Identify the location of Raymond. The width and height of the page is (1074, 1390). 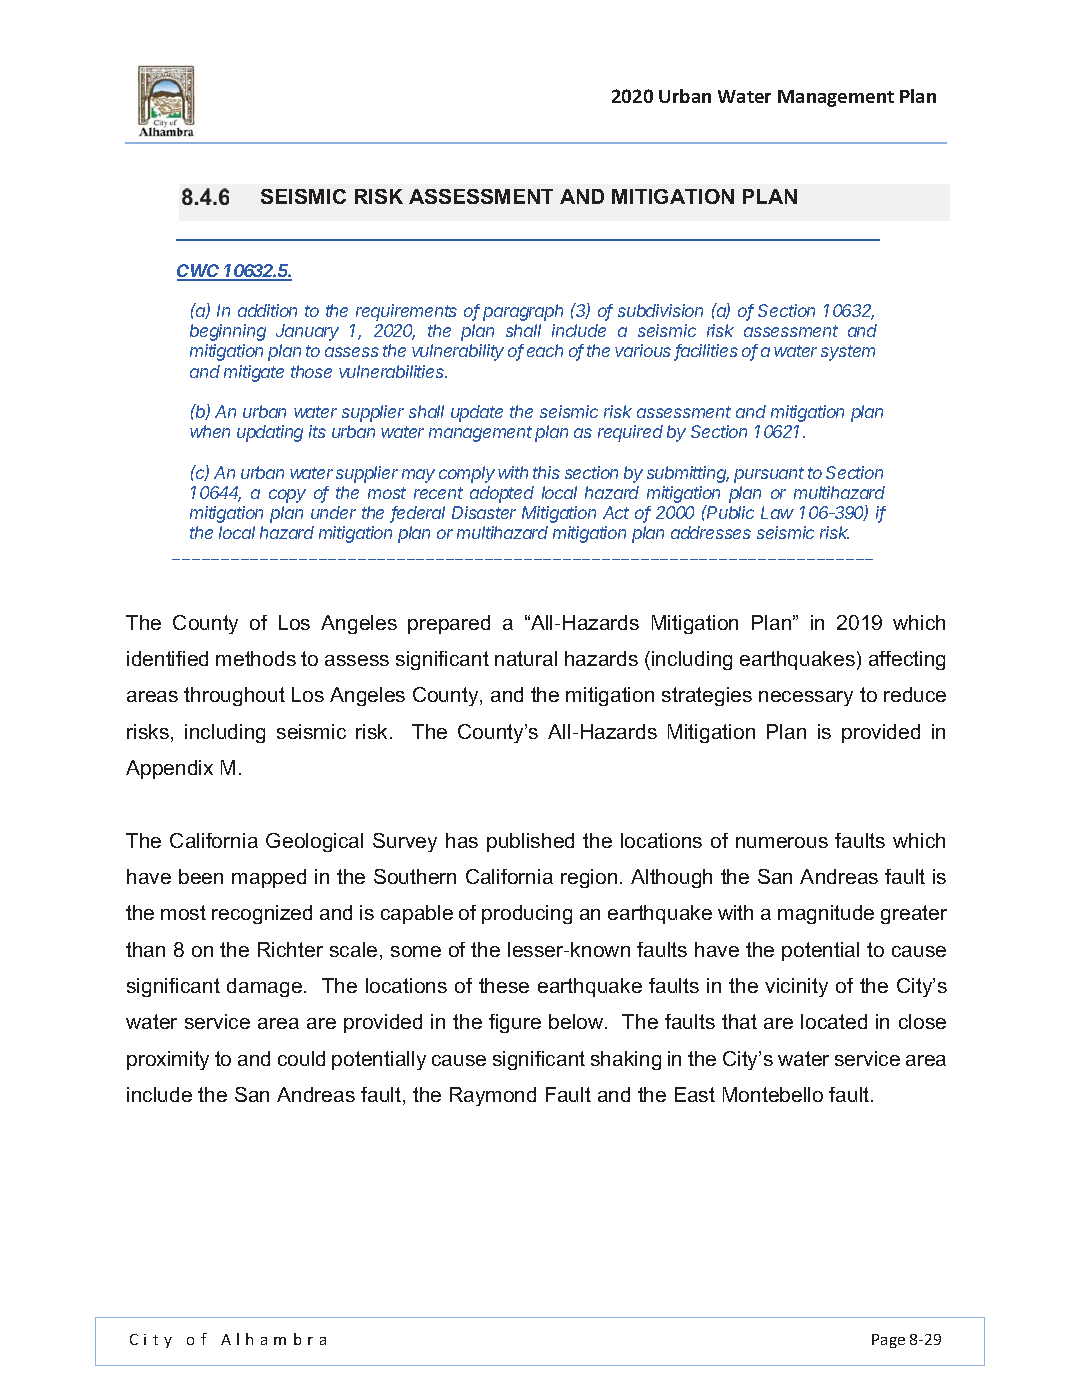
(493, 1096).
